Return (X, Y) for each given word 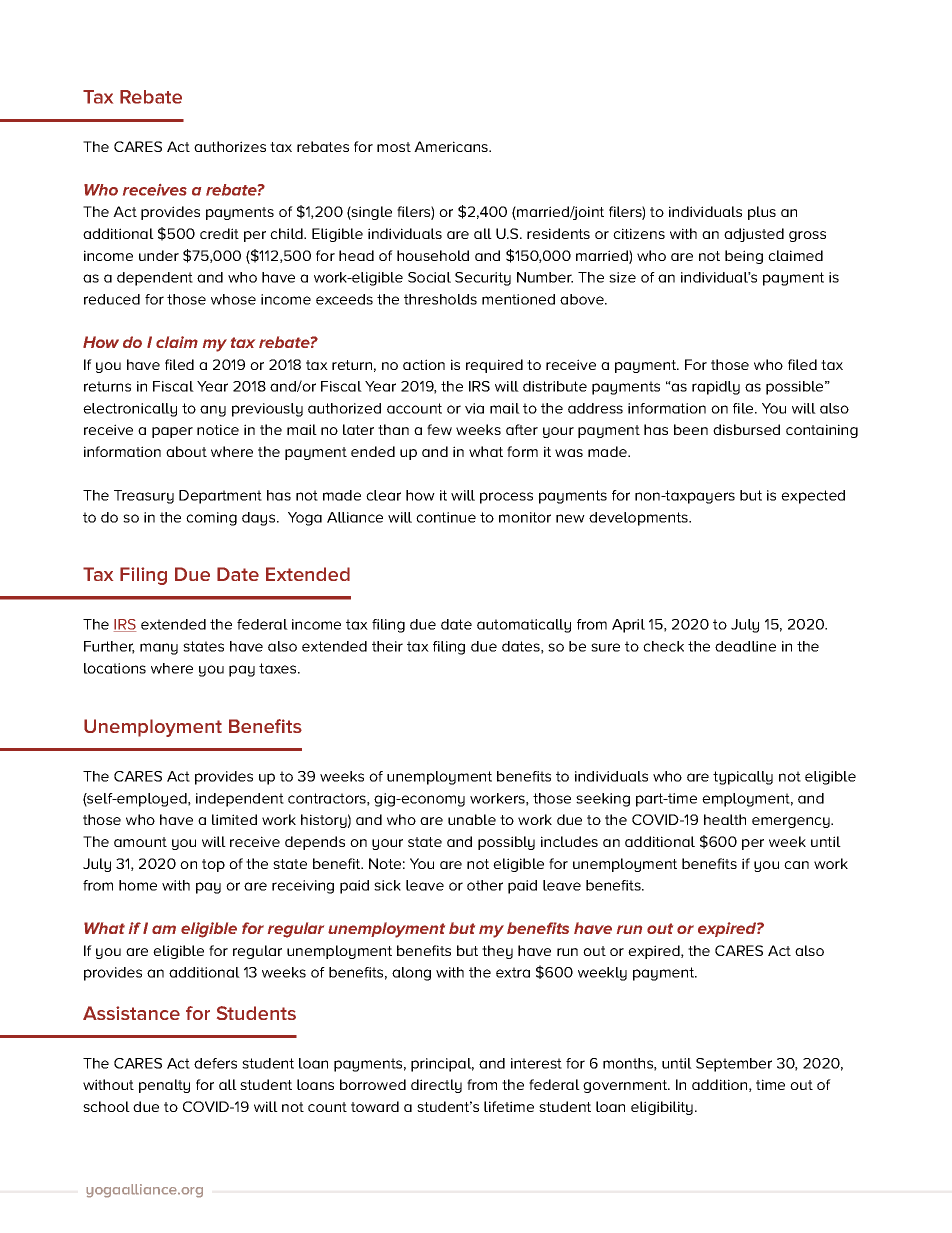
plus (762, 213)
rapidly (716, 388)
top (213, 865)
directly (436, 1086)
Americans (452, 146)
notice (218, 429)
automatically (524, 626)
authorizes (230, 146)
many (159, 649)
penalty (164, 1086)
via (474, 408)
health (725, 819)
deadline (745, 646)
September (734, 1065)
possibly (506, 843)
